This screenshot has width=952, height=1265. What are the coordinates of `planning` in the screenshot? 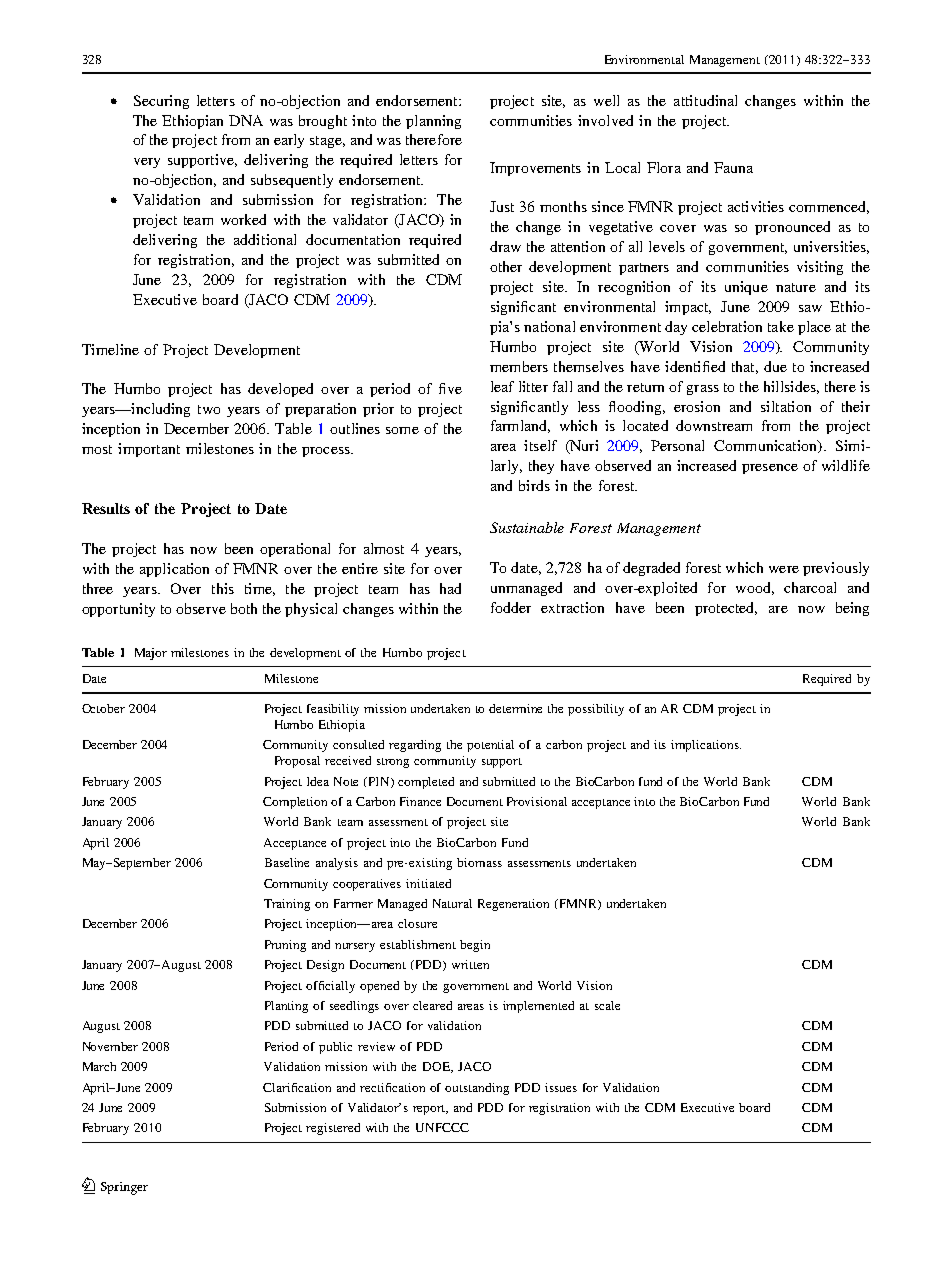 It's located at (433, 122).
